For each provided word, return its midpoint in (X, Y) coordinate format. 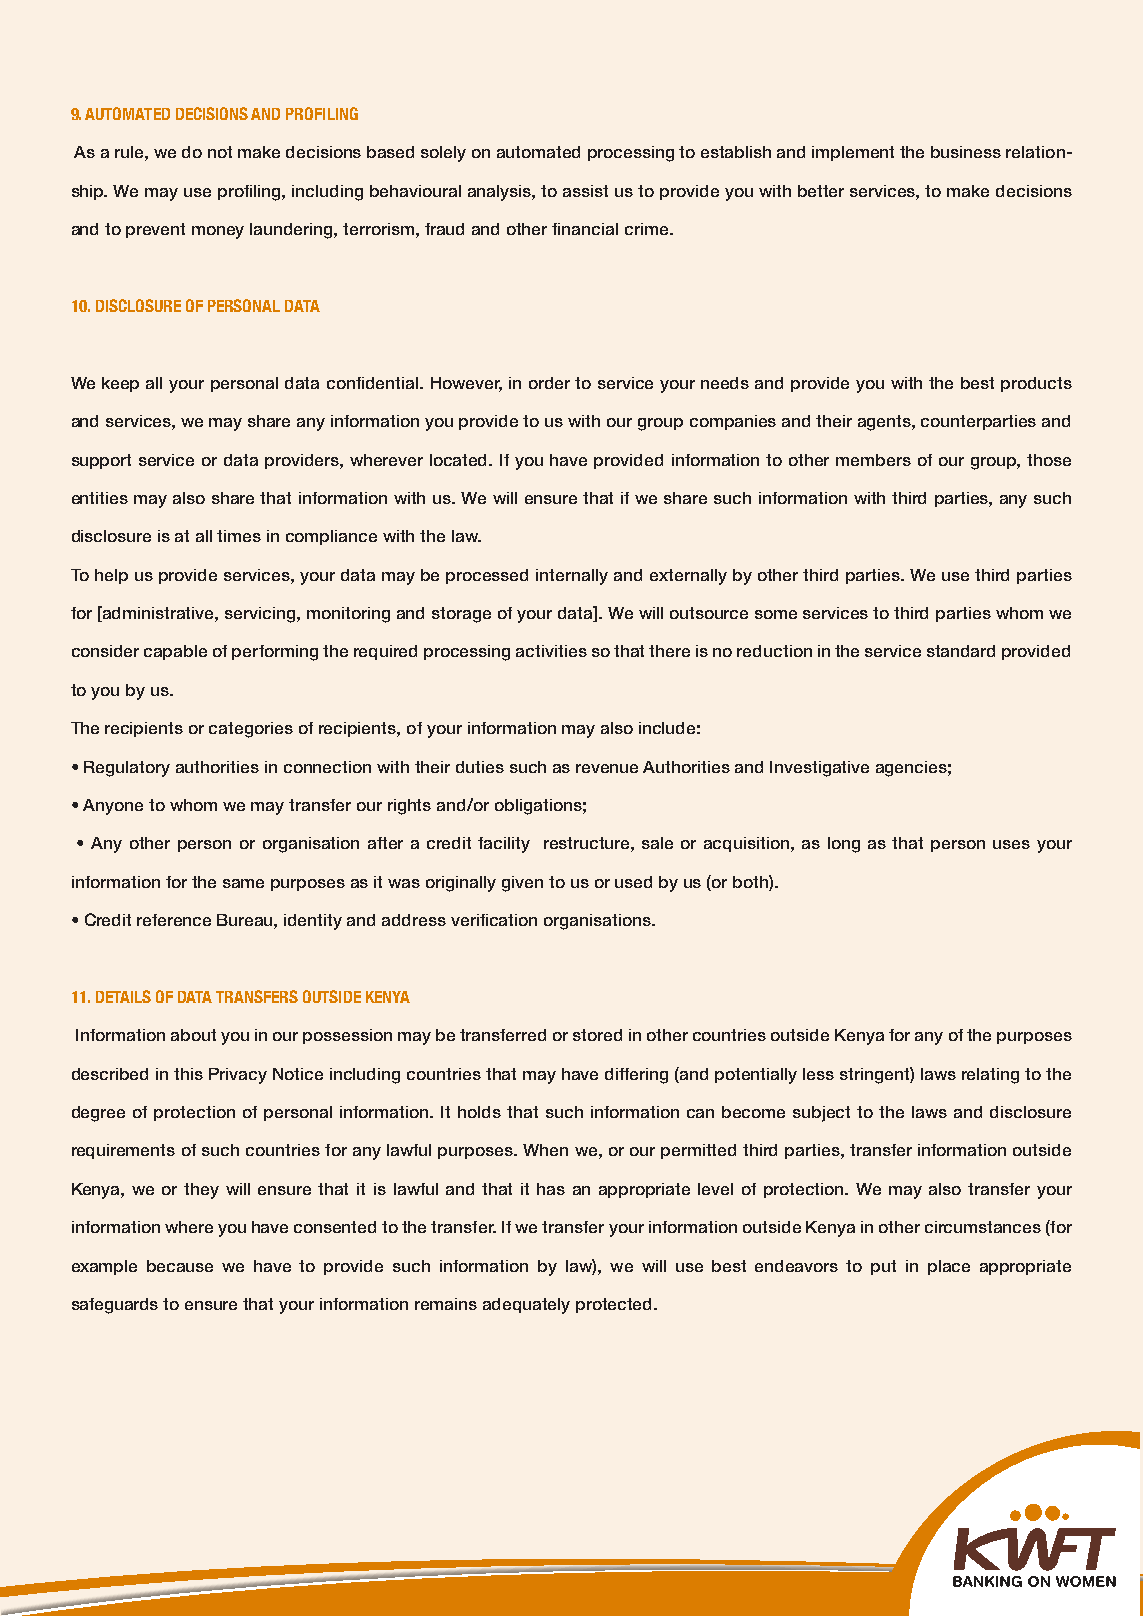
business (966, 152)
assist (585, 191)
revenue (607, 768)
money (218, 232)
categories (251, 730)
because (180, 1266)
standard (961, 651)
